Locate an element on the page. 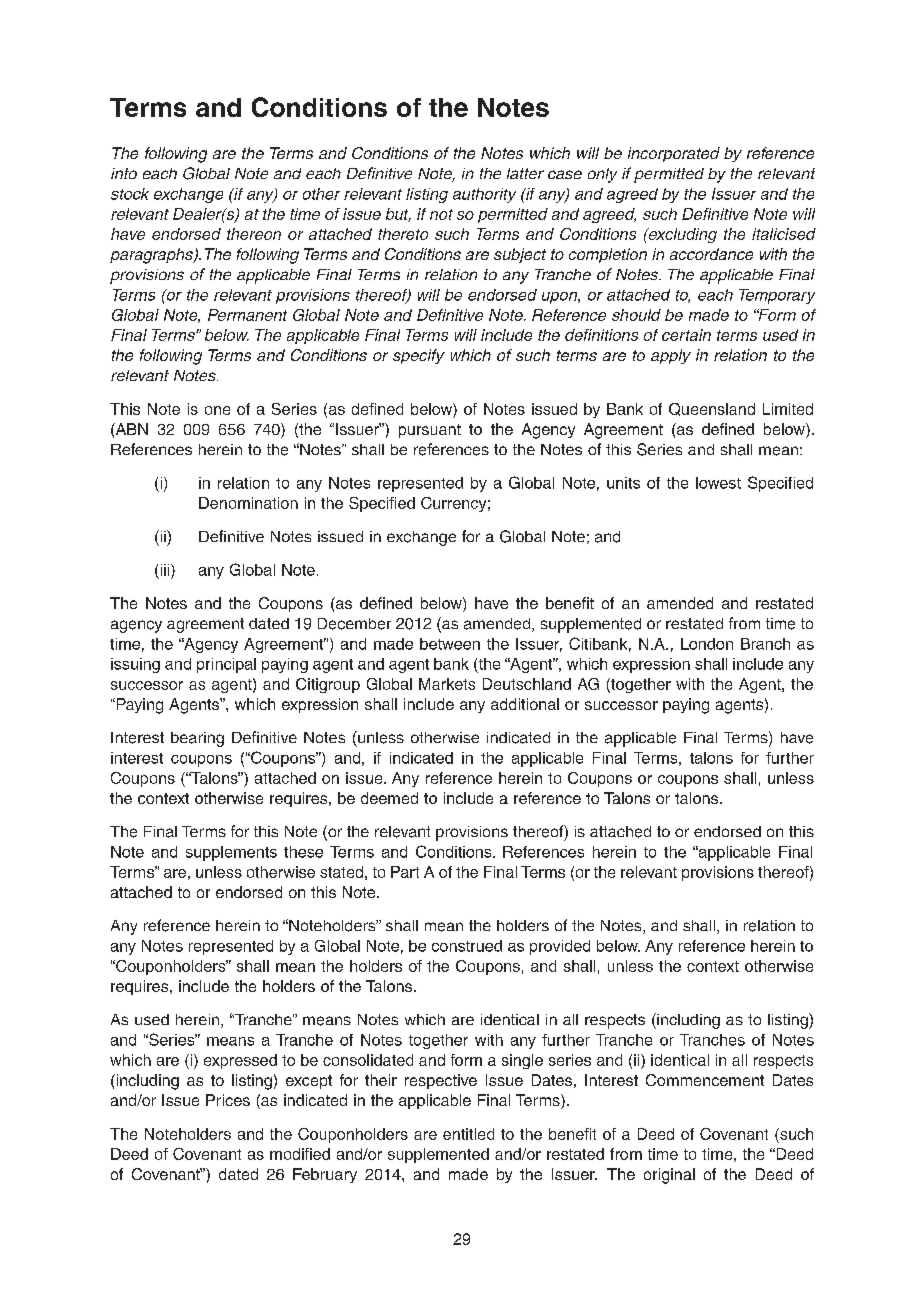 Image resolution: width=924 pixels, height=1308 pixels. stock is located at coordinates (130, 194).
